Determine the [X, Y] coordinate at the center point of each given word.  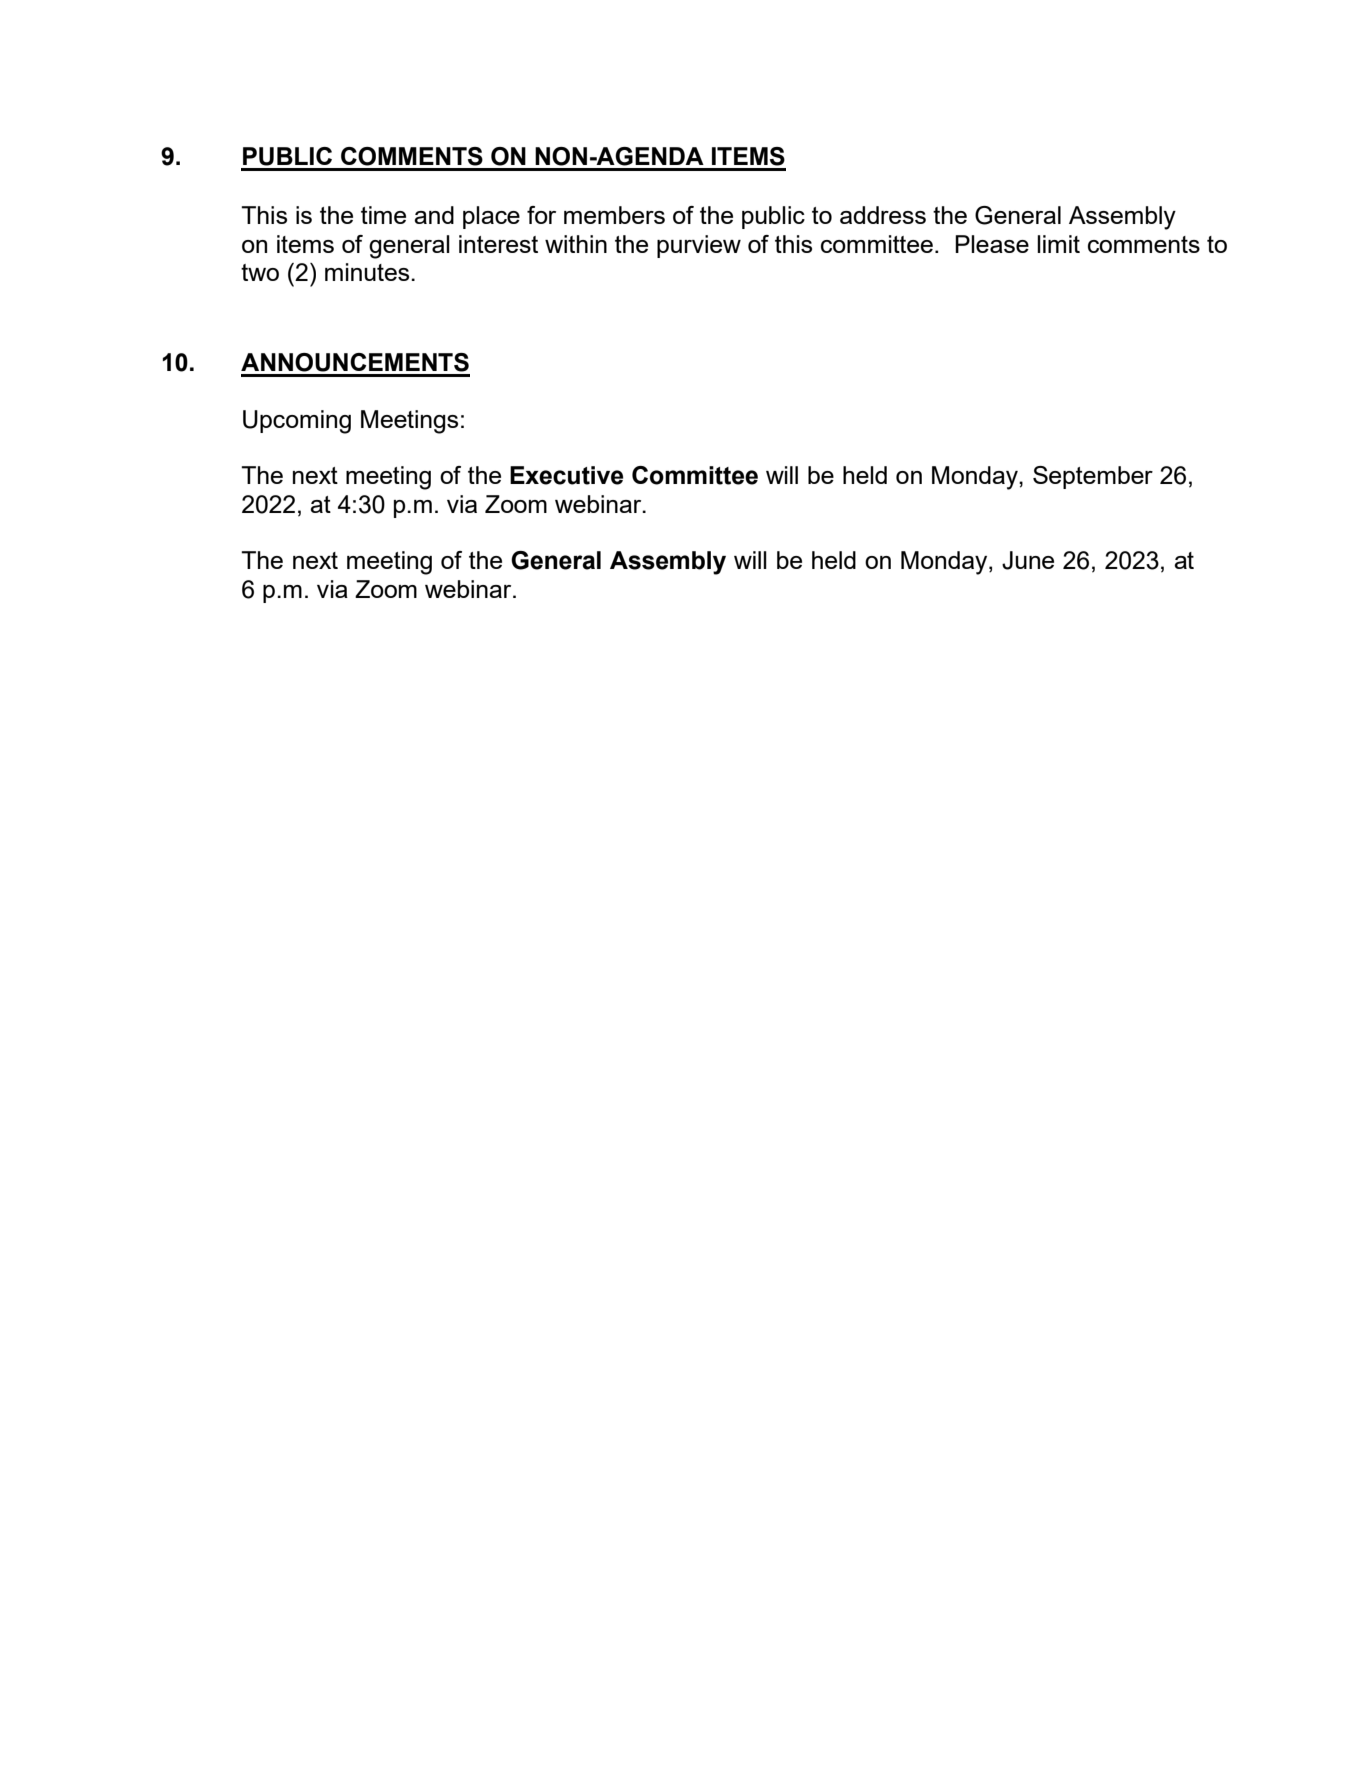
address [883, 215]
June [1028, 560]
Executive [566, 475]
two [260, 272]
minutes [368, 272]
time [383, 215]
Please [992, 244]
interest [498, 244]
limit [1058, 244]
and [434, 215]
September [1093, 477]
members [614, 215]
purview [699, 246]
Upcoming [297, 422]
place [491, 217]
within [576, 244]
